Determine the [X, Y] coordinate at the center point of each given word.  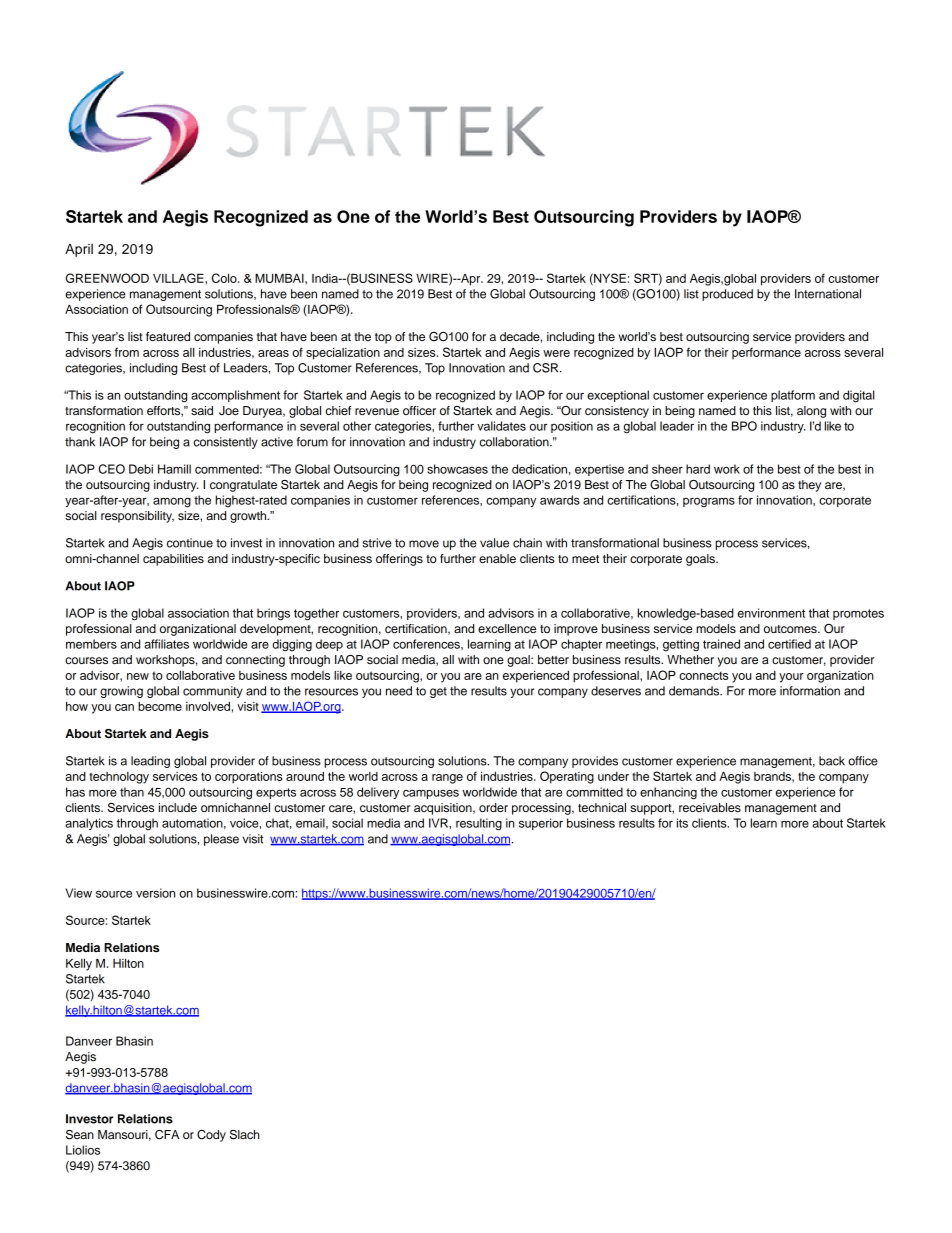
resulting [479, 824]
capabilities [173, 560]
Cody [211, 1136]
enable [497, 558]
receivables [710, 807]
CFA [167, 1135]
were [556, 353]
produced [727, 295]
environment [771, 613]
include [178, 807]
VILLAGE [179, 278]
